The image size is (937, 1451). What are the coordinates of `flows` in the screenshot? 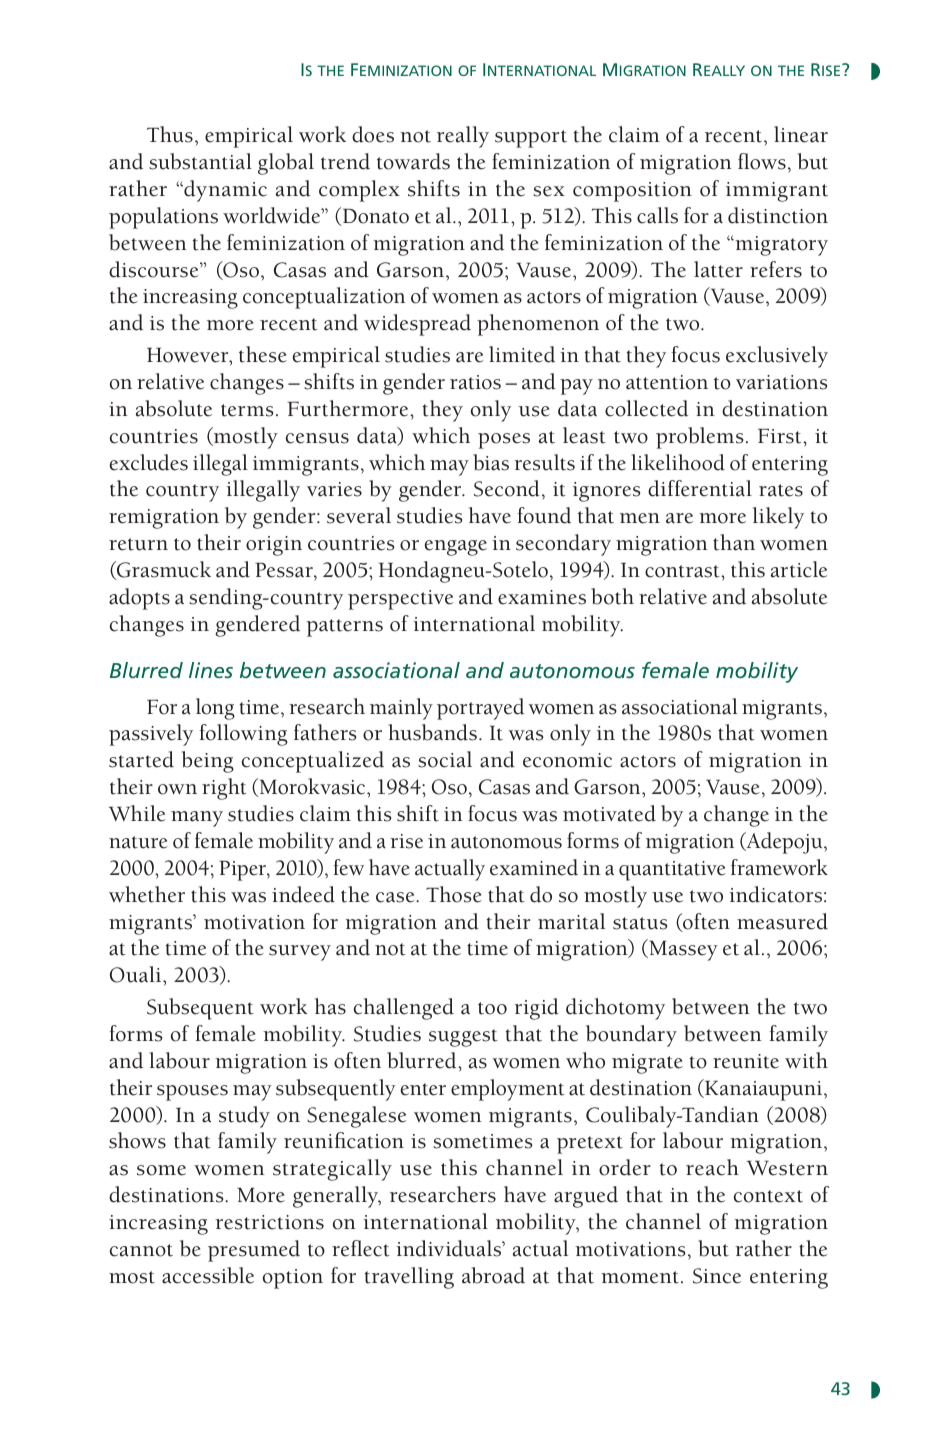 It's located at (762, 161).
